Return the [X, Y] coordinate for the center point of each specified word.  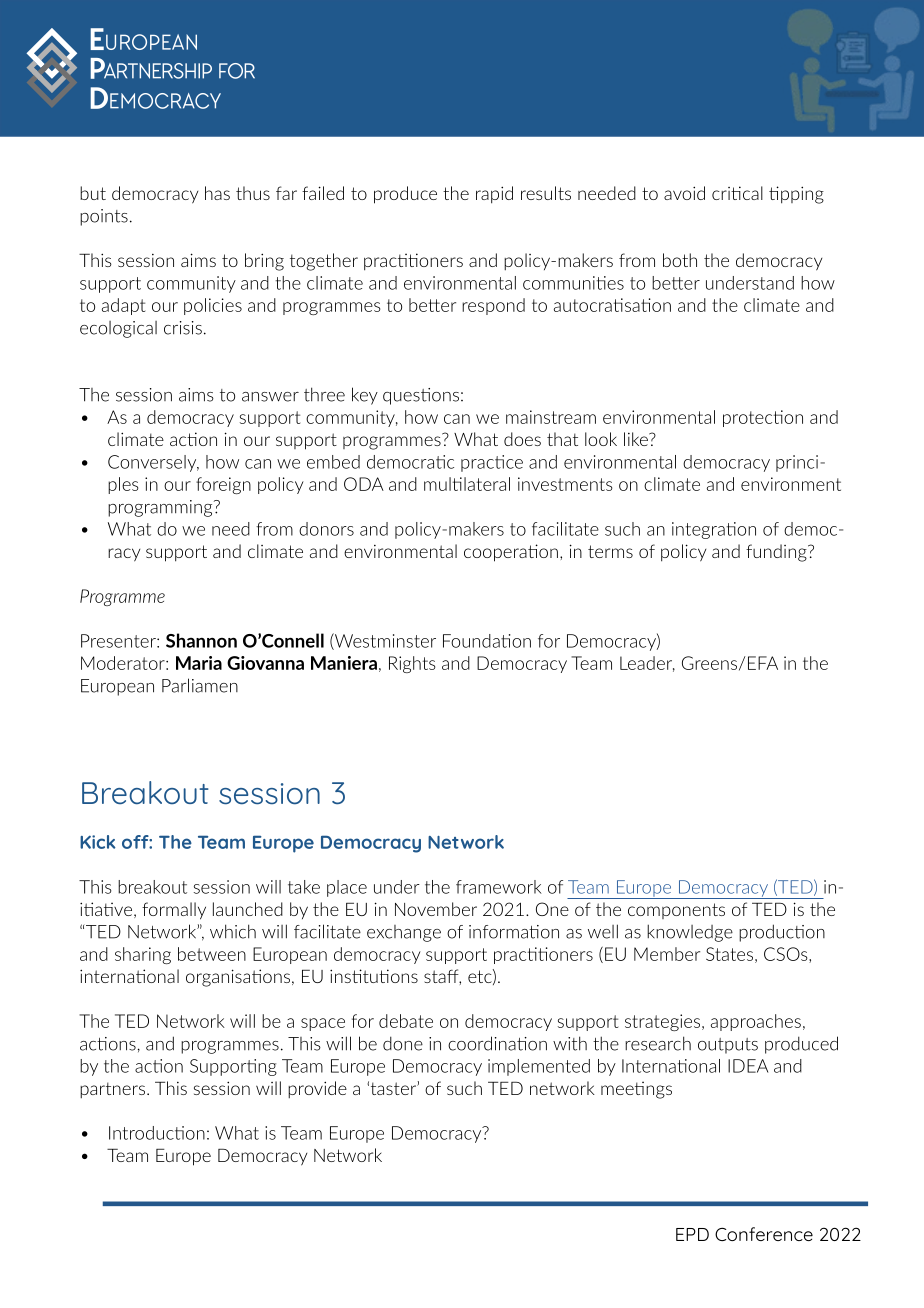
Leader [647, 664]
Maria [199, 663]
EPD [692, 1234]
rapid [494, 195]
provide [317, 1089]
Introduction [157, 1133]
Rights [412, 664]
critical [737, 193]
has [217, 193]
